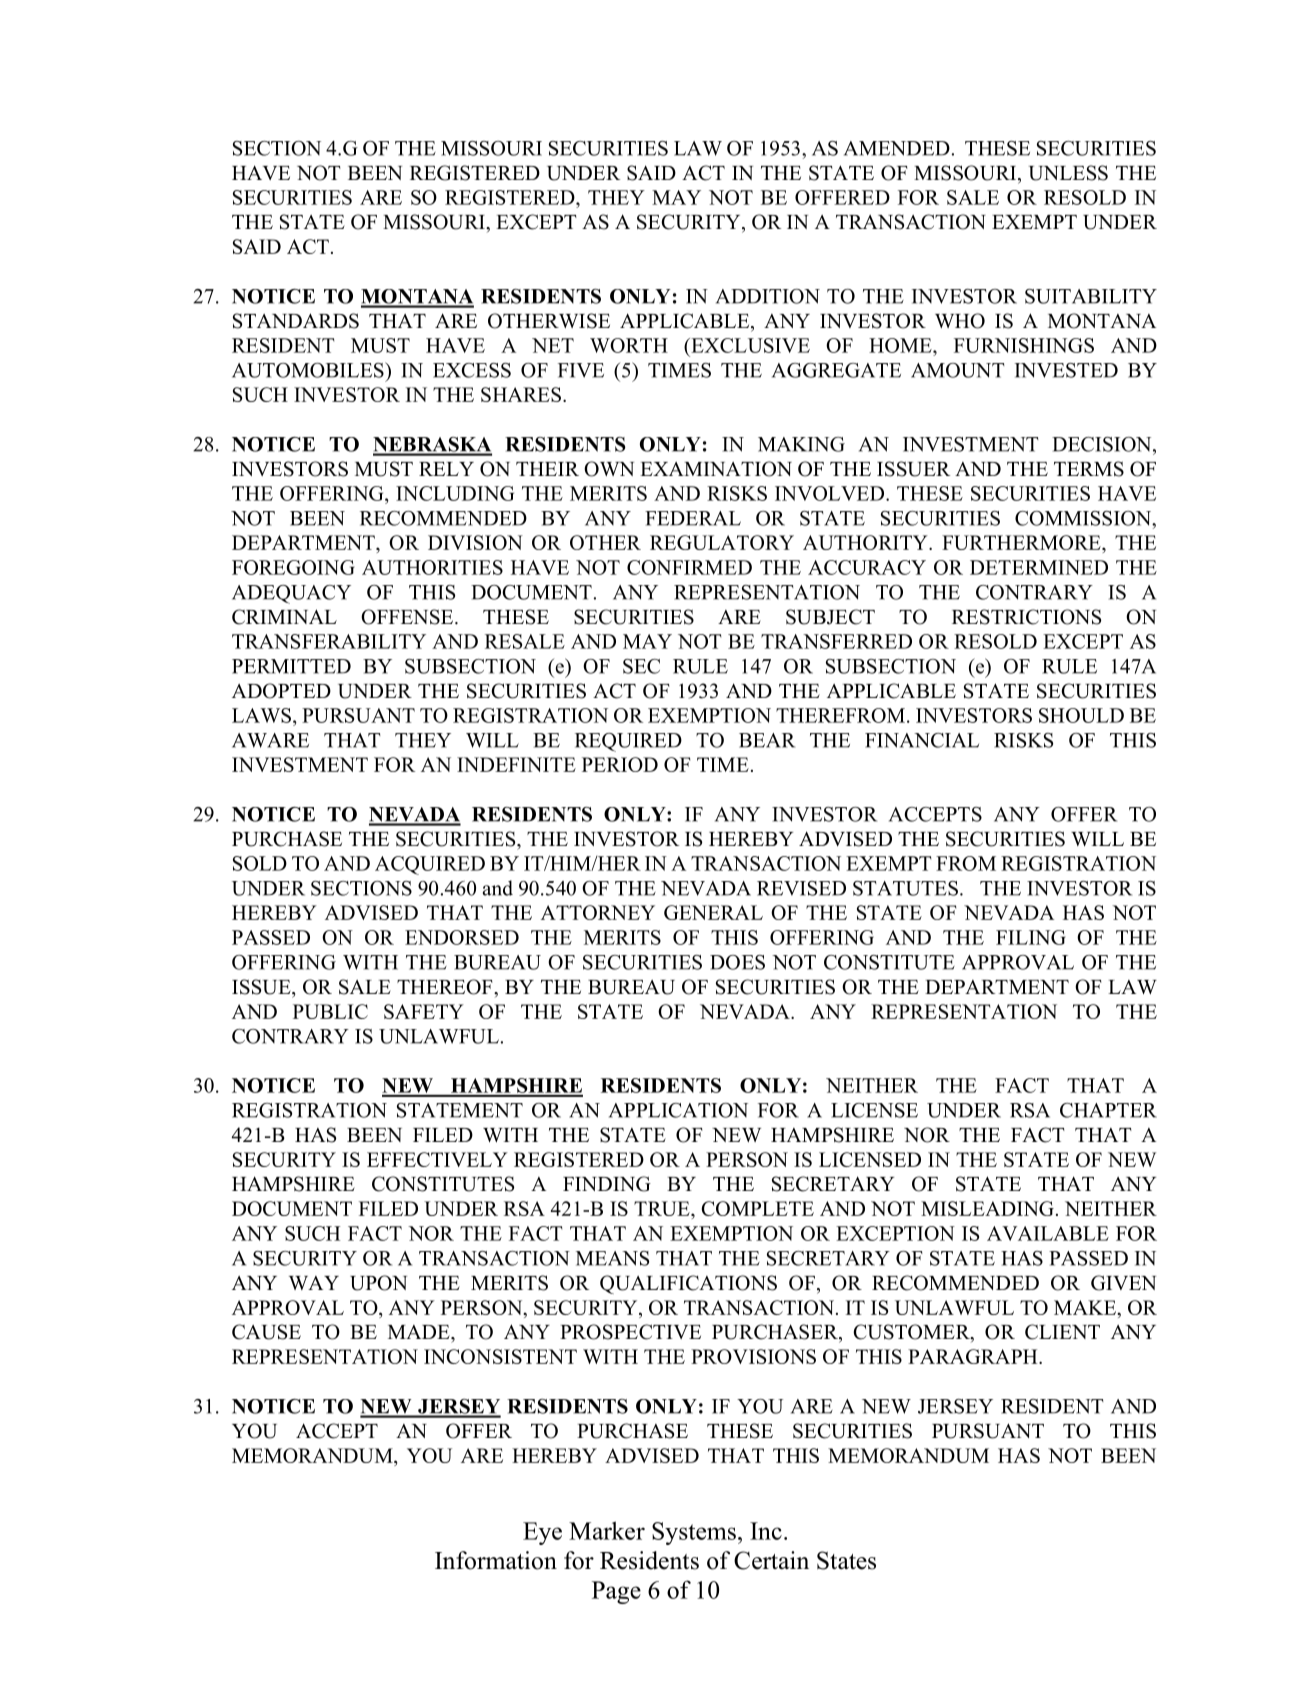 This document has width=1312, height=1699. Describe the element at coordinates (768, 296) in the document. I see `ADDITION` at that location.
